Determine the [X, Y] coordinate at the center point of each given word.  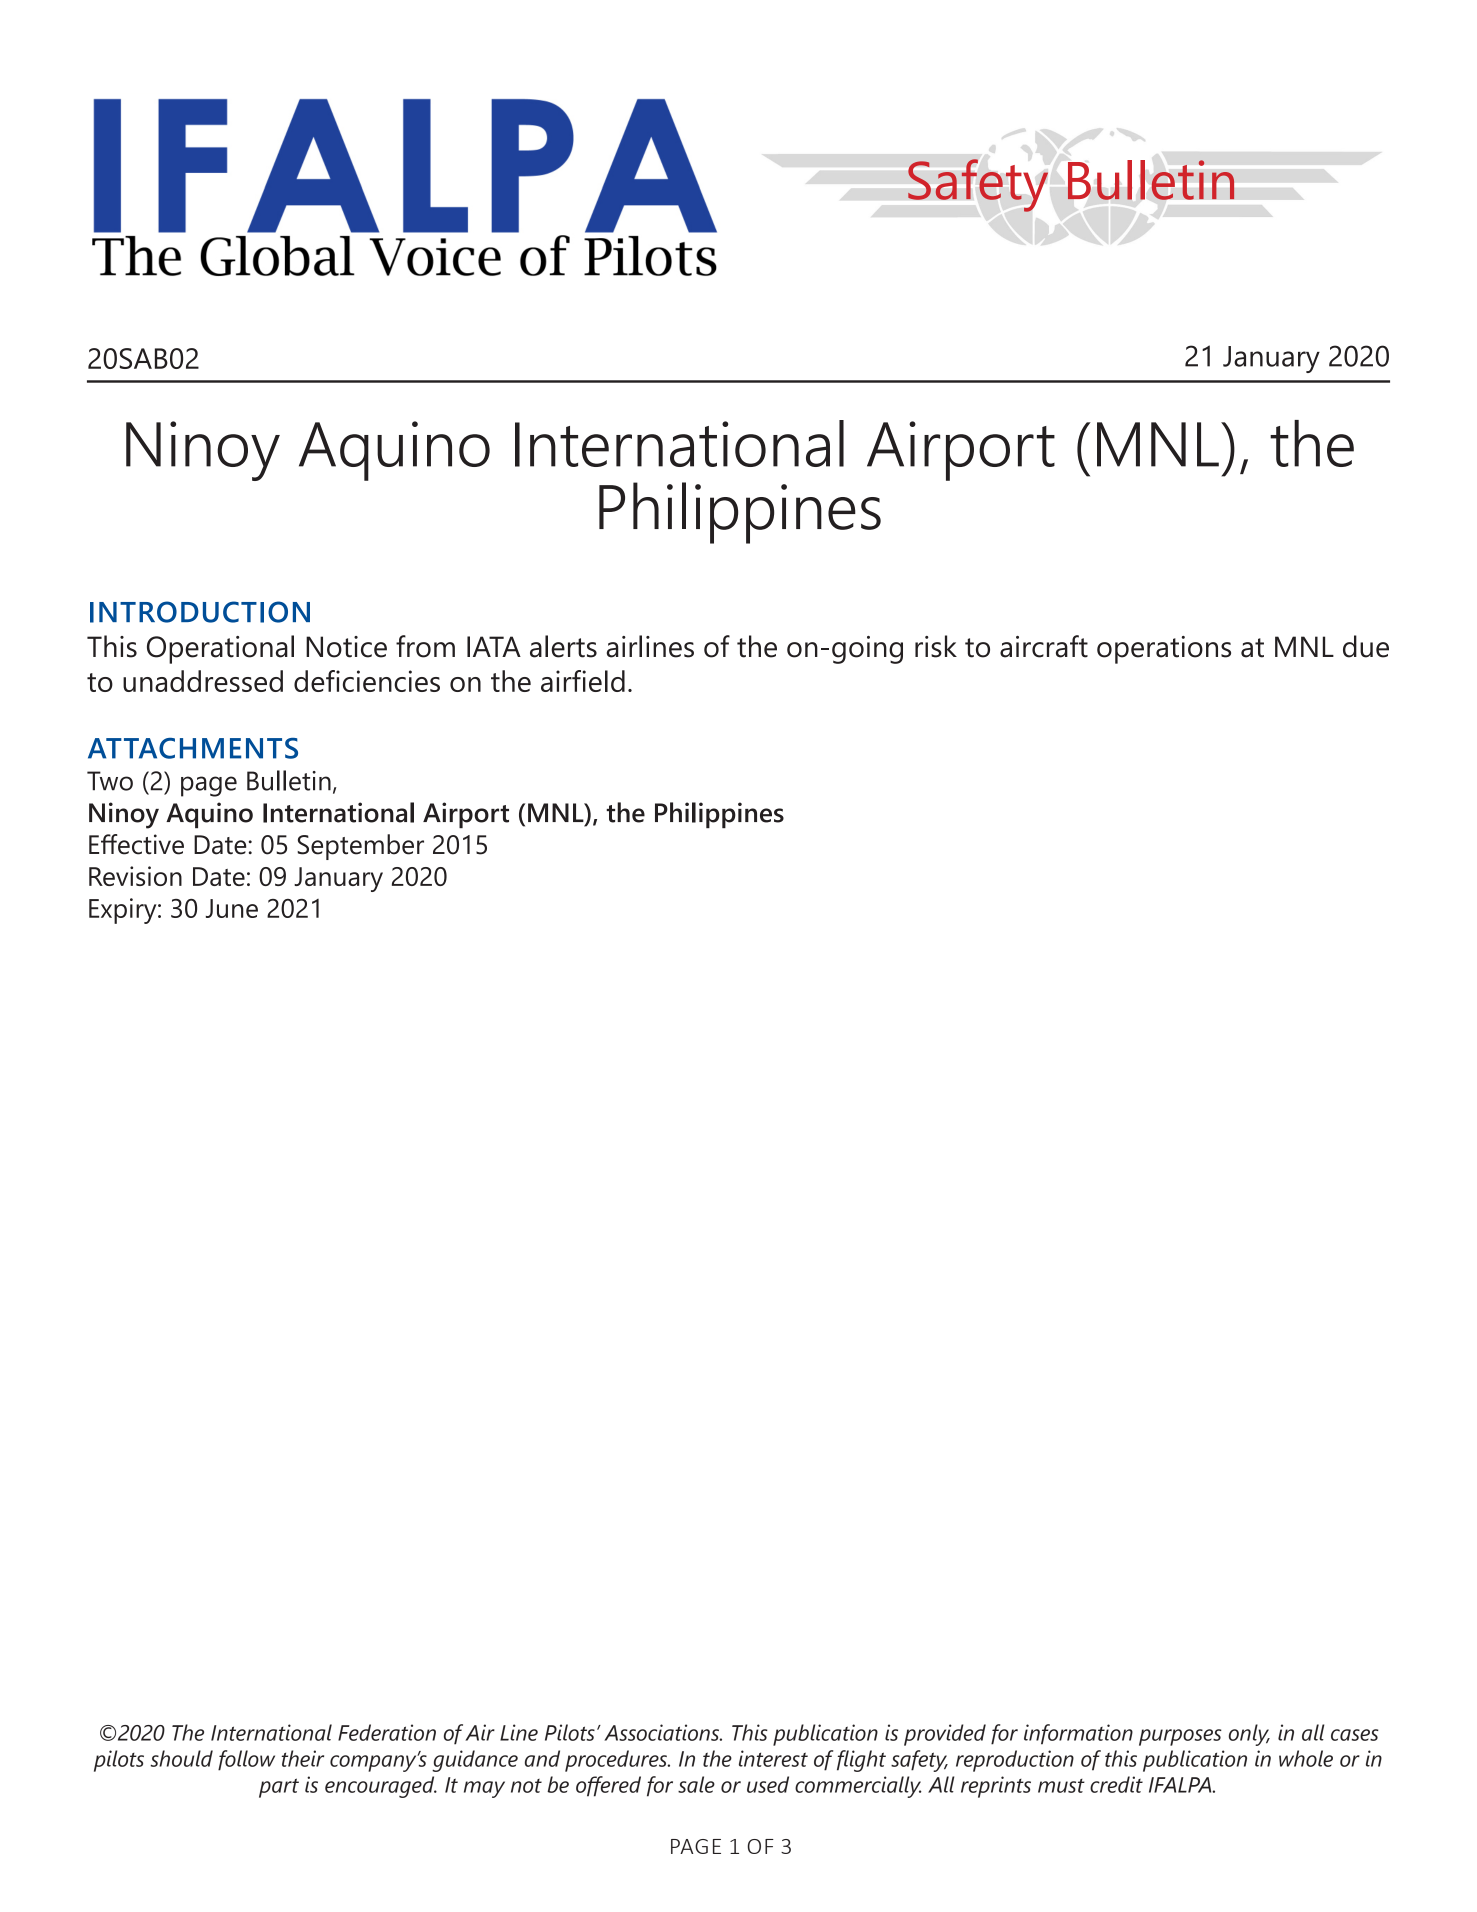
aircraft [1044, 646]
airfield [583, 681]
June [232, 908]
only [1249, 1735]
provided [945, 1735]
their [303, 1758]
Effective [136, 844]
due [1366, 646]
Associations [663, 1732]
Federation [387, 1732]
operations [1164, 650]
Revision [135, 876]
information [1078, 1734]
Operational [220, 649]
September [360, 847]
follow [246, 1760]
